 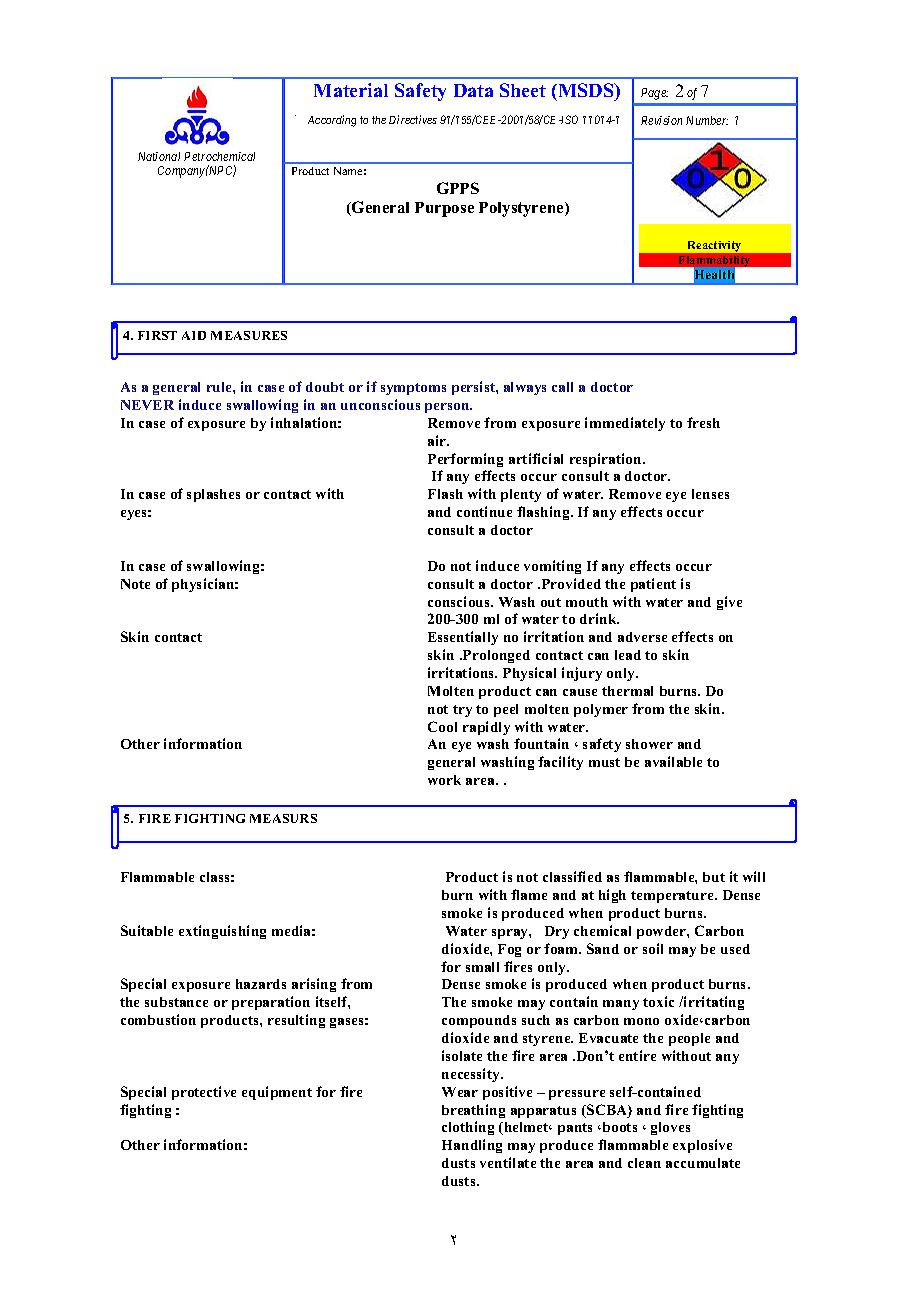 What do you see at coordinates (703, 422) in the document?
I see `fresh` at bounding box center [703, 422].
